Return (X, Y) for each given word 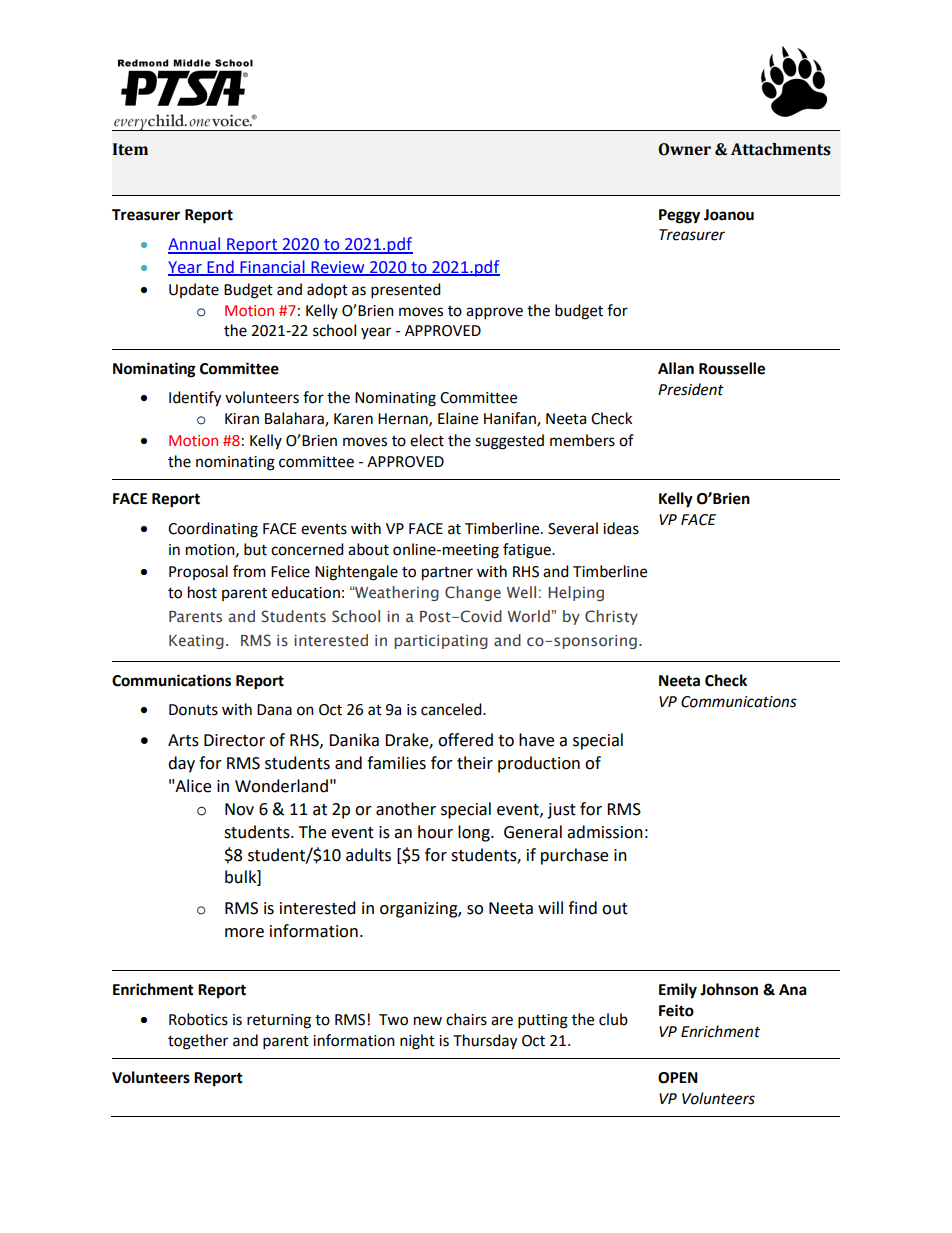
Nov (239, 809)
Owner (684, 149)
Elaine (458, 418)
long (475, 833)
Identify (195, 399)
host (202, 592)
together (198, 1042)
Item (130, 149)
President (691, 389)
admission (605, 832)
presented (406, 291)
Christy (611, 617)
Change (473, 593)
